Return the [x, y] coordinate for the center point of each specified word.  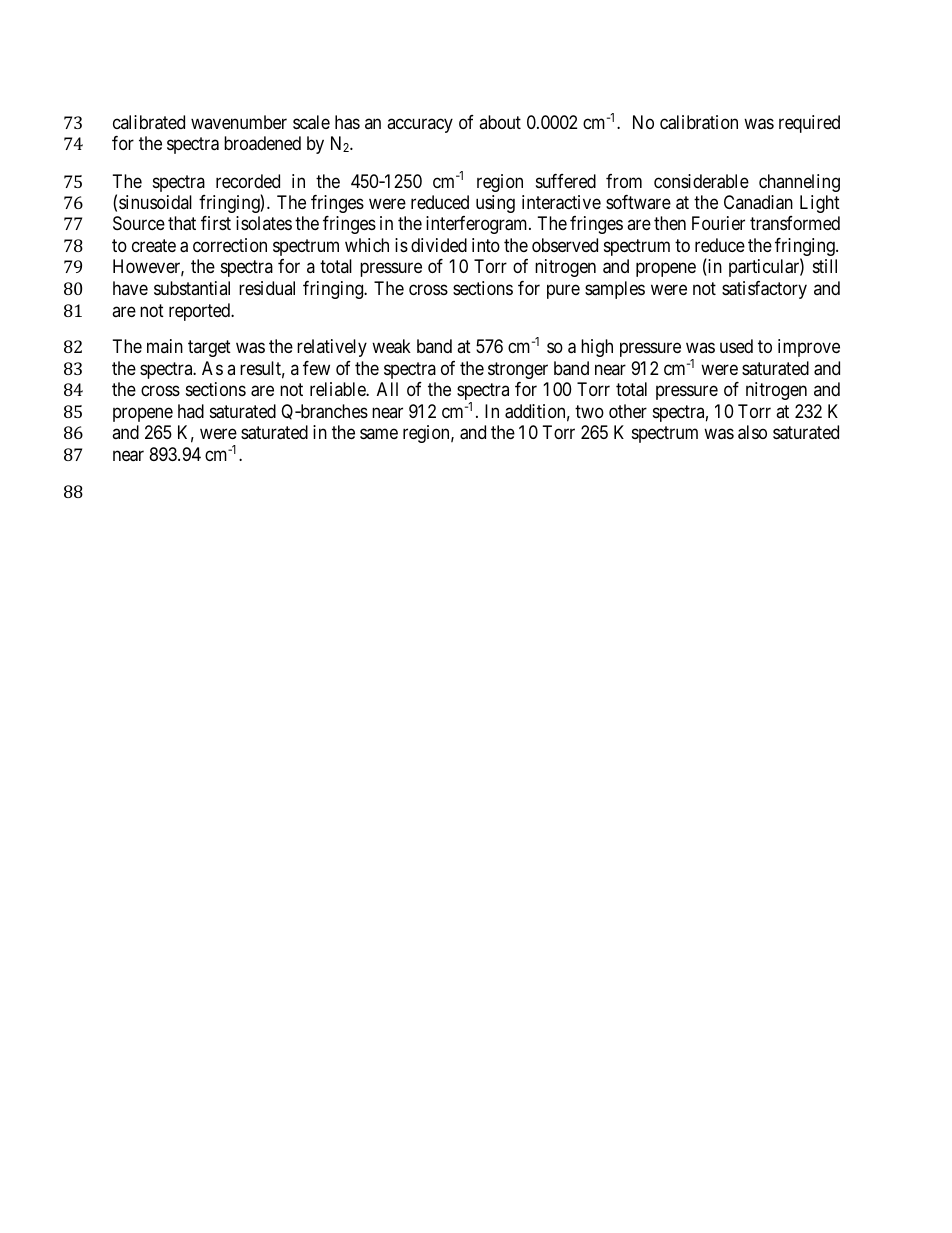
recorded [248, 181]
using [495, 204]
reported [201, 312]
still [825, 266]
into [486, 245]
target [209, 349]
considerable [701, 181]
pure [563, 291]
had [191, 411]
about [500, 122]
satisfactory [764, 290]
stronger [518, 370]
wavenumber [239, 122]
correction [230, 245]
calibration [699, 122]
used [736, 346]
